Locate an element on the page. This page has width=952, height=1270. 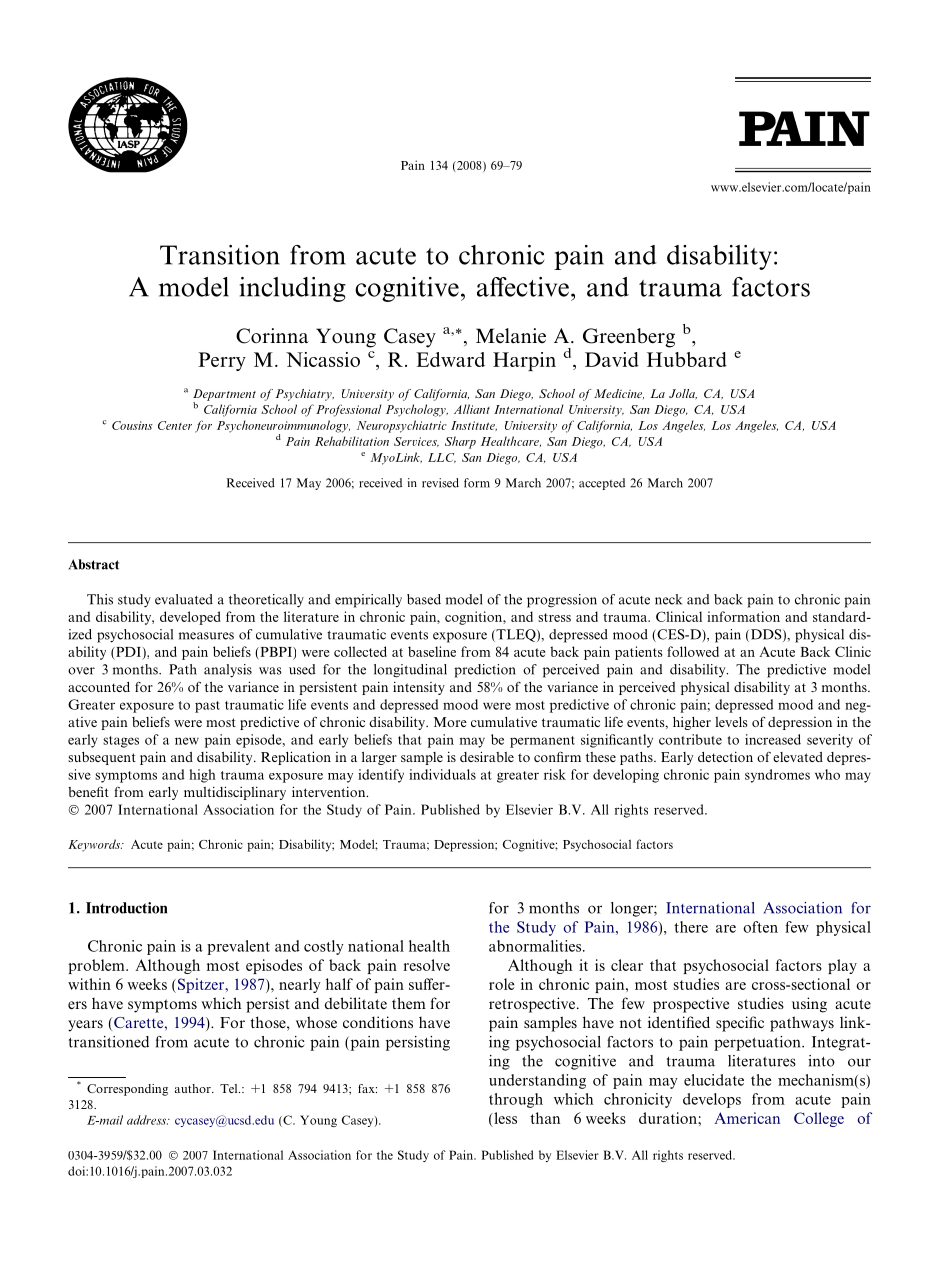
levels is located at coordinates (731, 722).
